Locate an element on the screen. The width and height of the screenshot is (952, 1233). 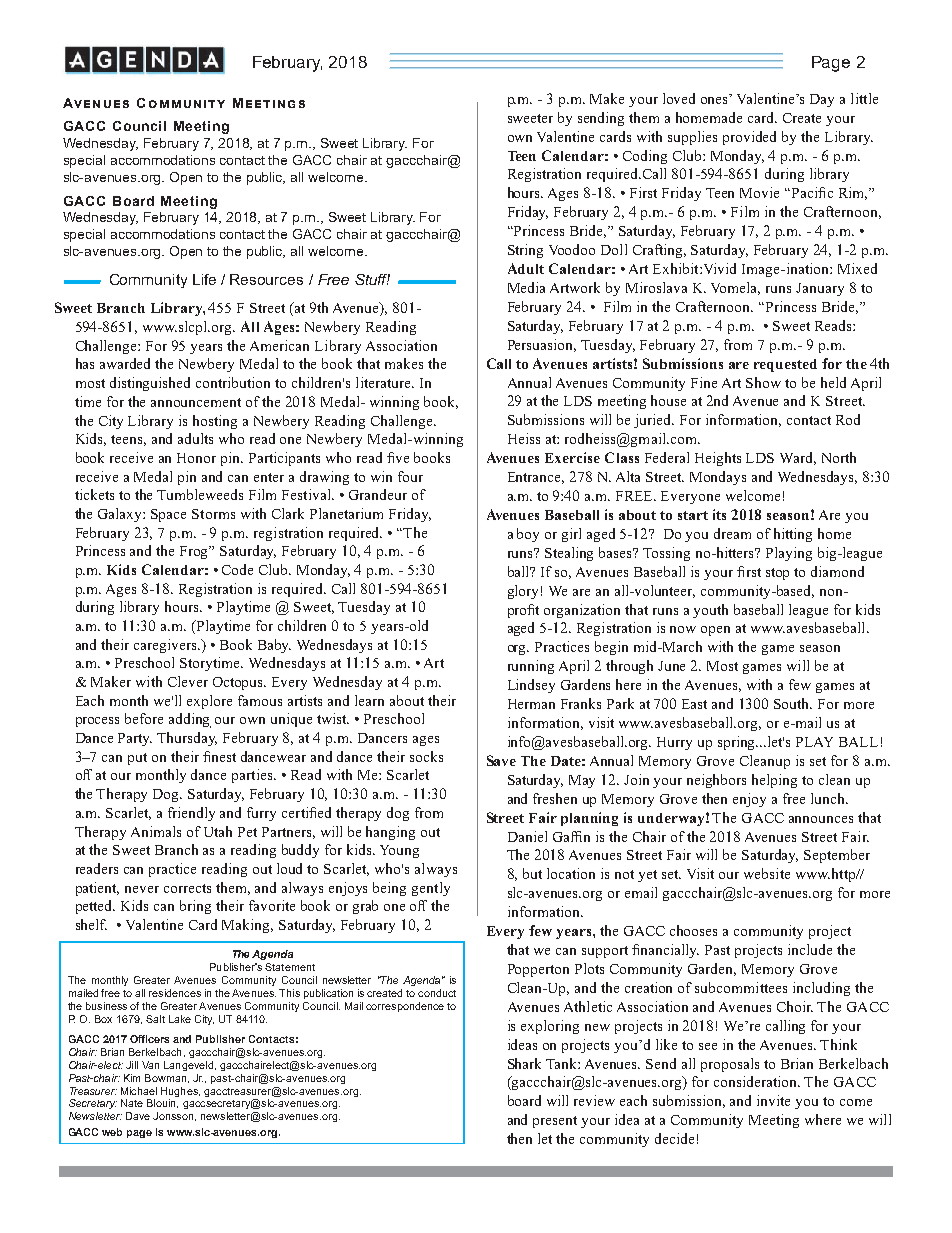
Coding is located at coordinates (645, 157).
